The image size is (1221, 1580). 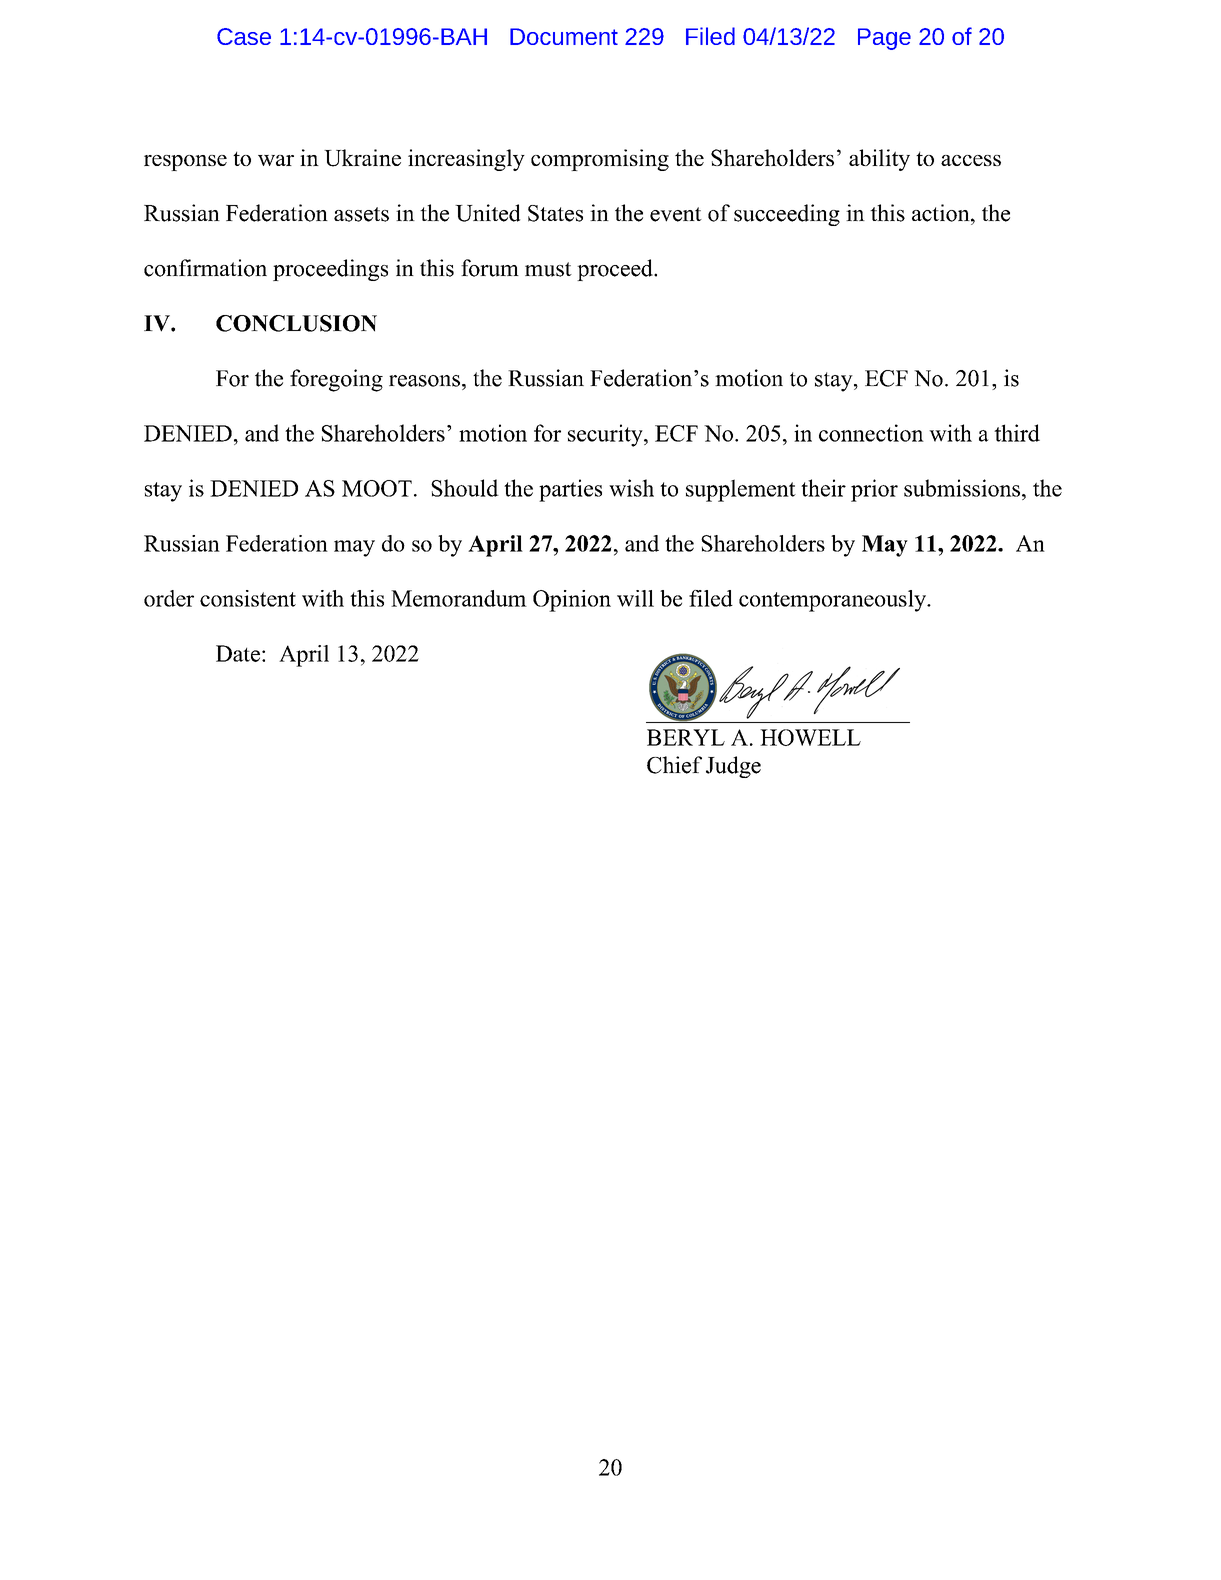 I want to click on Date, so click(x=238, y=653).
